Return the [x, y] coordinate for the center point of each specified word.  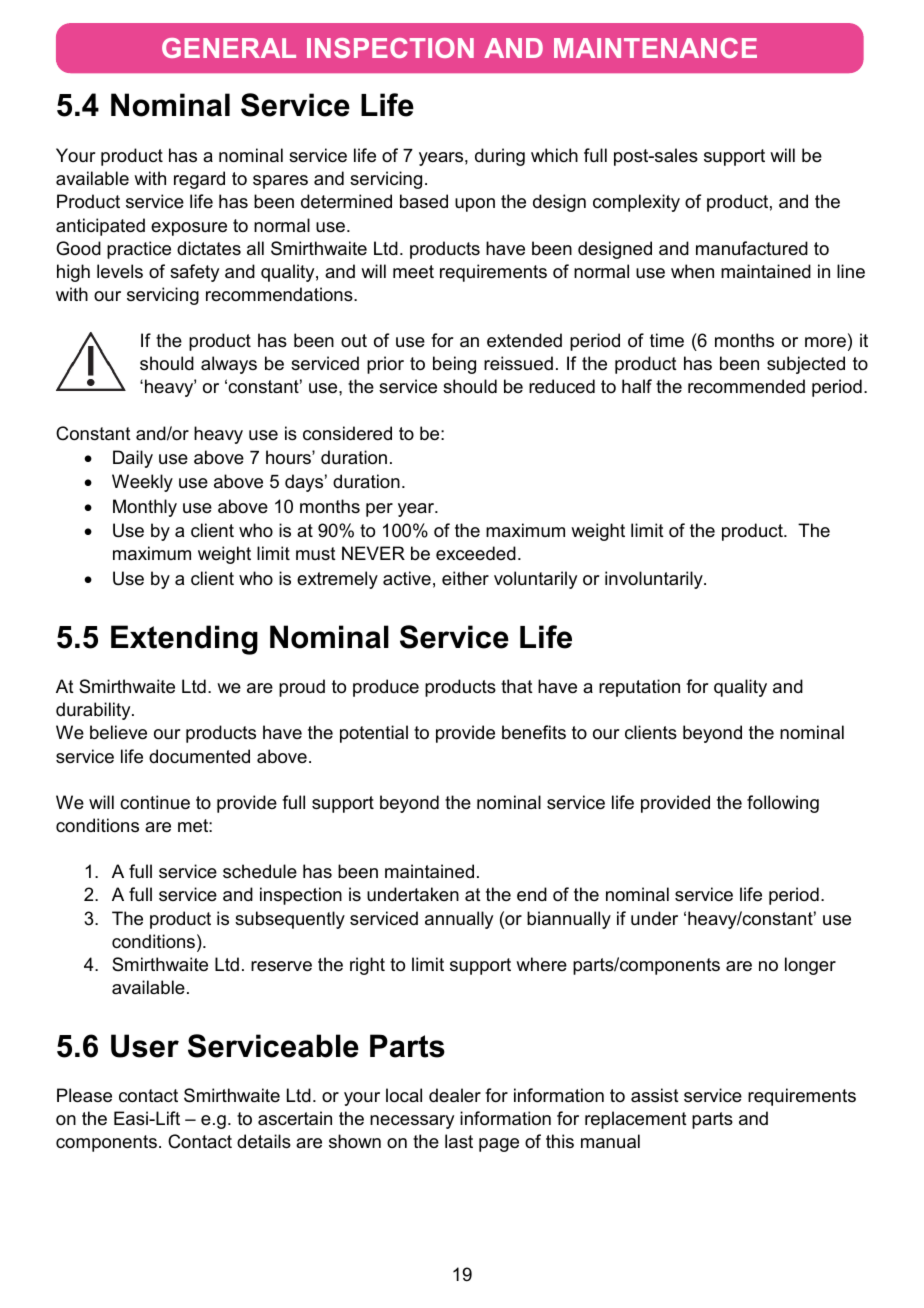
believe [118, 732]
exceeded [476, 553]
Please [84, 1095]
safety [194, 273]
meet [413, 272]
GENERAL [229, 48]
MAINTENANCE [655, 48]
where [541, 964]
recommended [746, 386]
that [517, 686]
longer [810, 966]
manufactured [752, 248]
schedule [260, 871]
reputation [639, 688]
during [500, 157]
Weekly [142, 483]
